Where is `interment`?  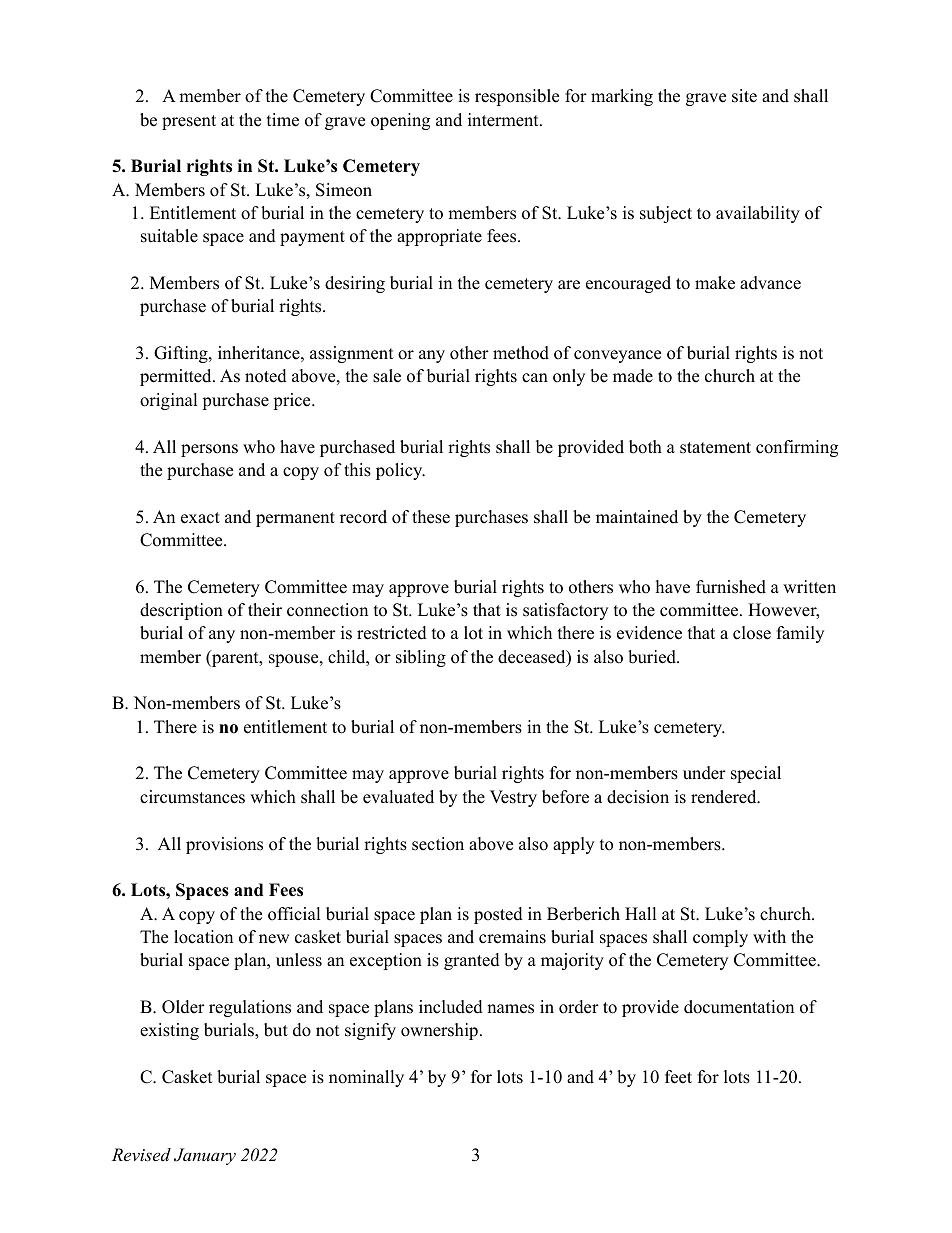
interment is located at coordinates (504, 120).
